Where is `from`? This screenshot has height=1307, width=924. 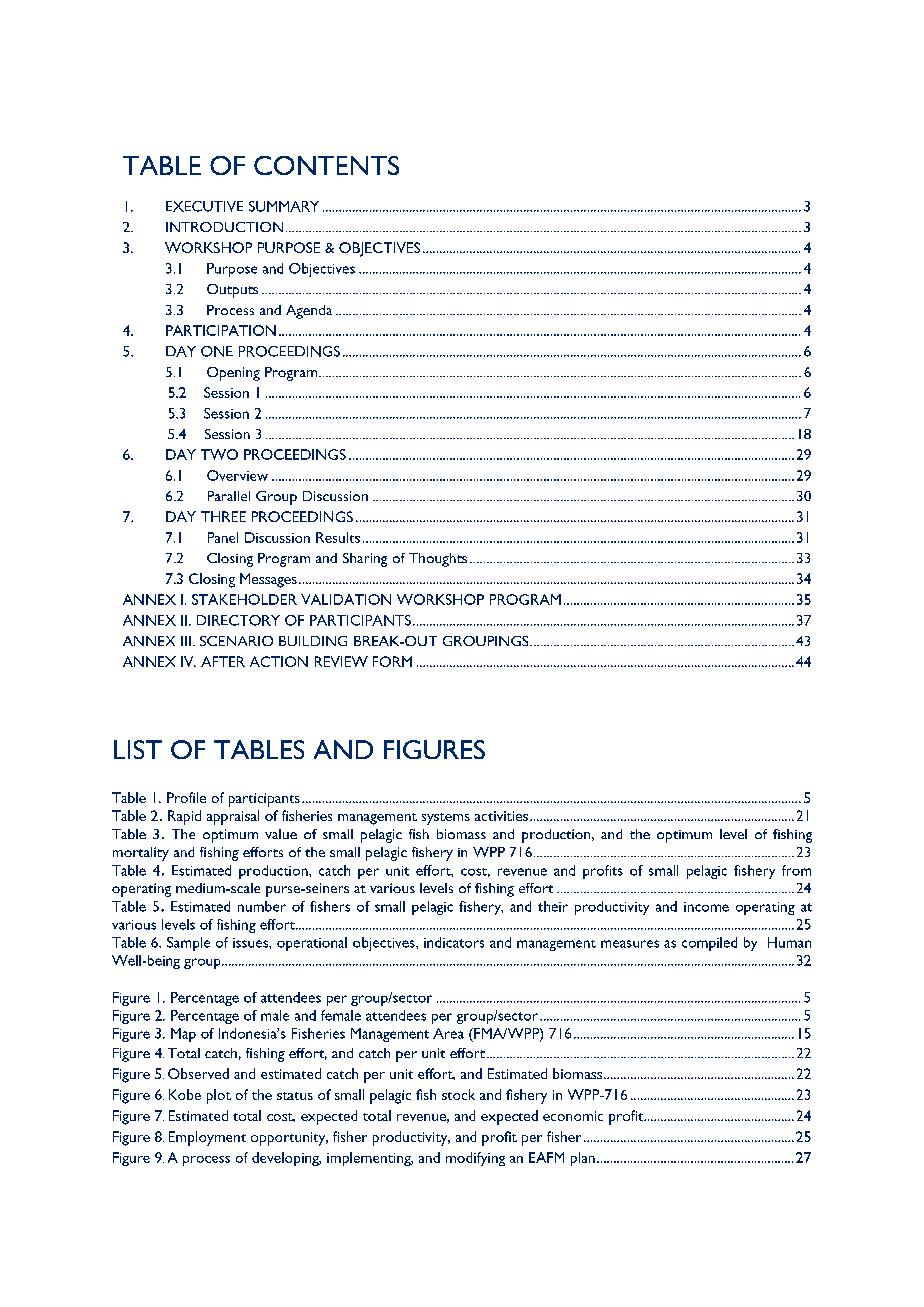 from is located at coordinates (796, 870).
